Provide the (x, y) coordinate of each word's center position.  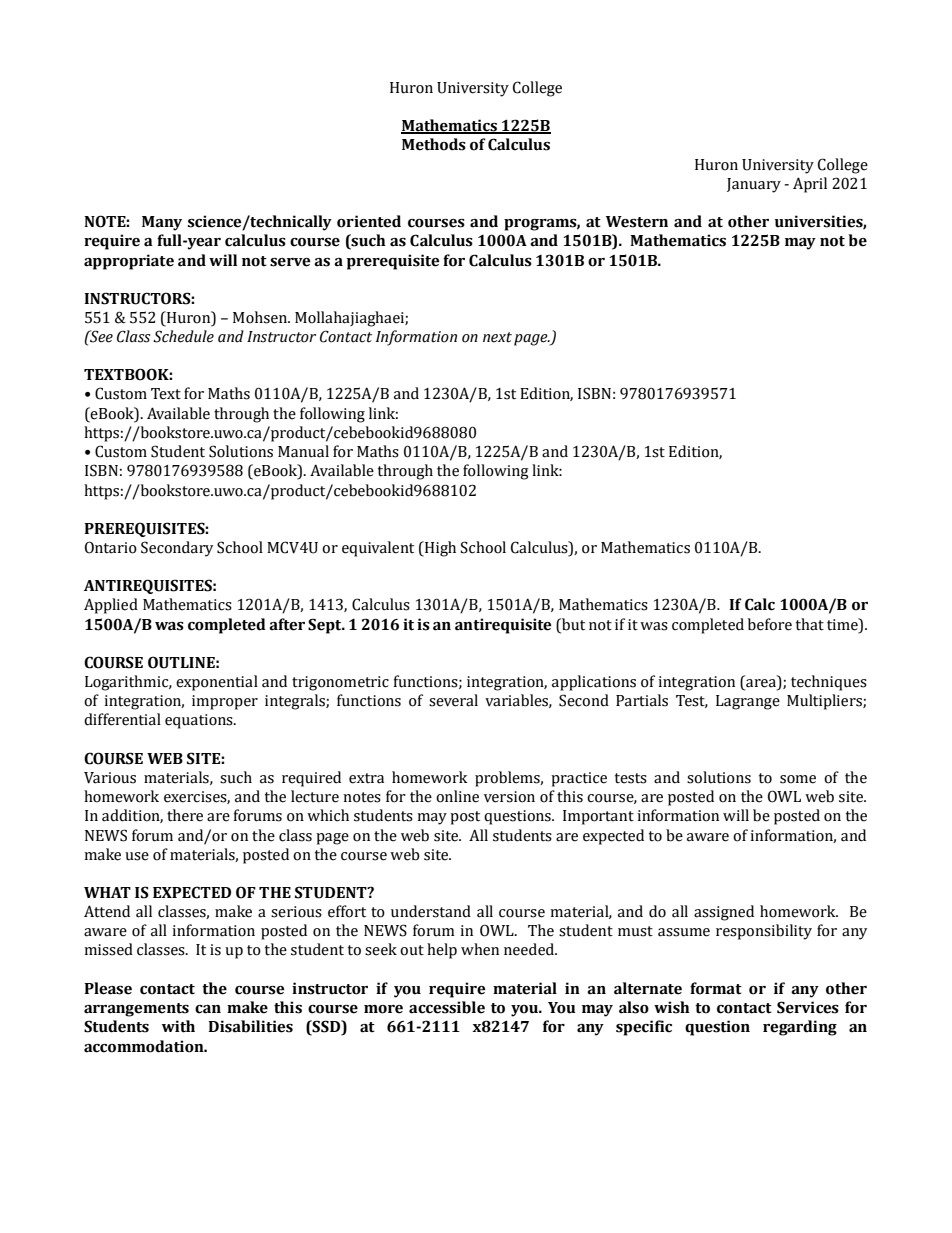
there (185, 815)
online (457, 796)
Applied (111, 606)
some (798, 779)
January (754, 185)
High (439, 549)
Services (808, 1007)
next (497, 337)
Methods (434, 144)
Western (637, 222)
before (770, 624)
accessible (447, 1007)
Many (162, 223)
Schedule (183, 336)
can (208, 1009)
